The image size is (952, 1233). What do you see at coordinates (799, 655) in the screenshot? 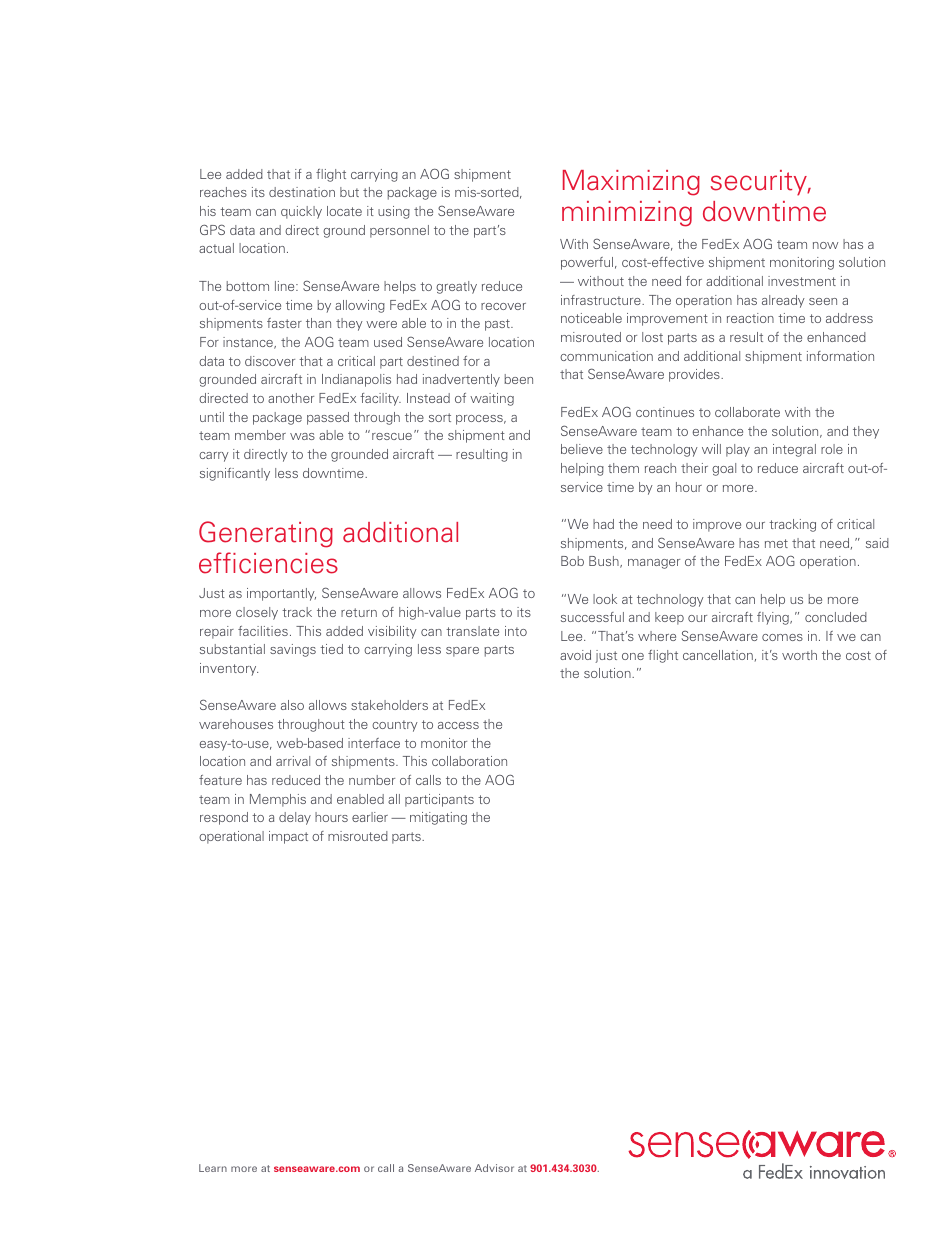
I see `worth` at bounding box center [799, 655].
